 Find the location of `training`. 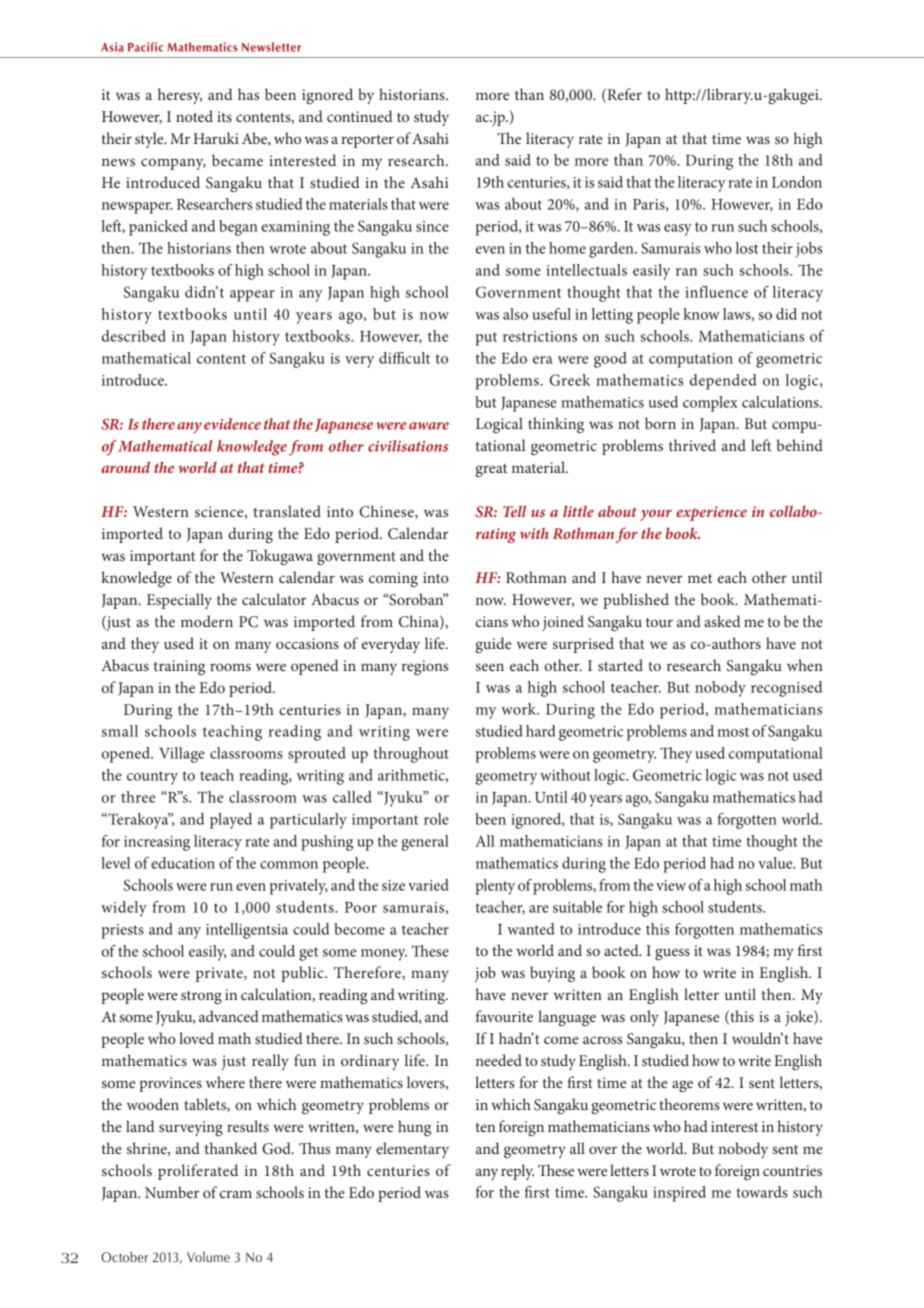

training is located at coordinates (179, 667).
